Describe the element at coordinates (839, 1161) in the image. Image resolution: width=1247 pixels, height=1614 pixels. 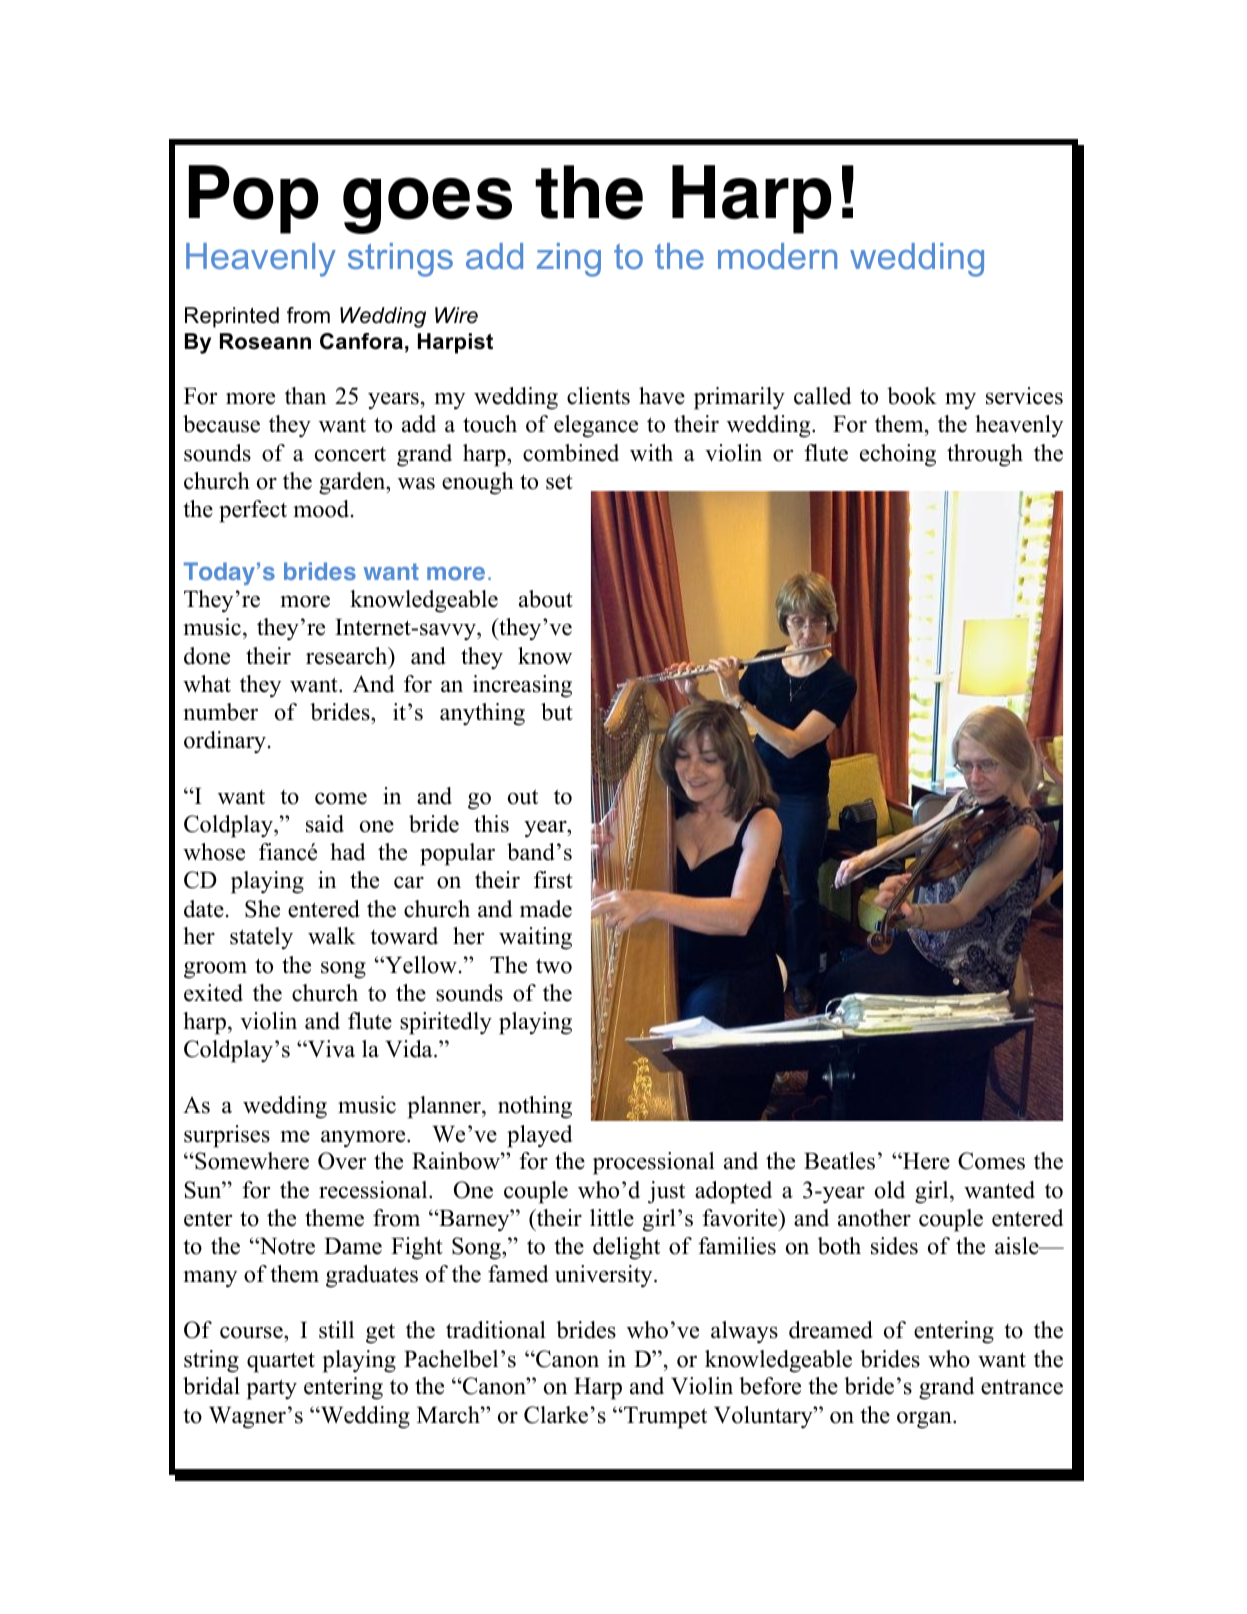
I see `Beatles` at that location.
